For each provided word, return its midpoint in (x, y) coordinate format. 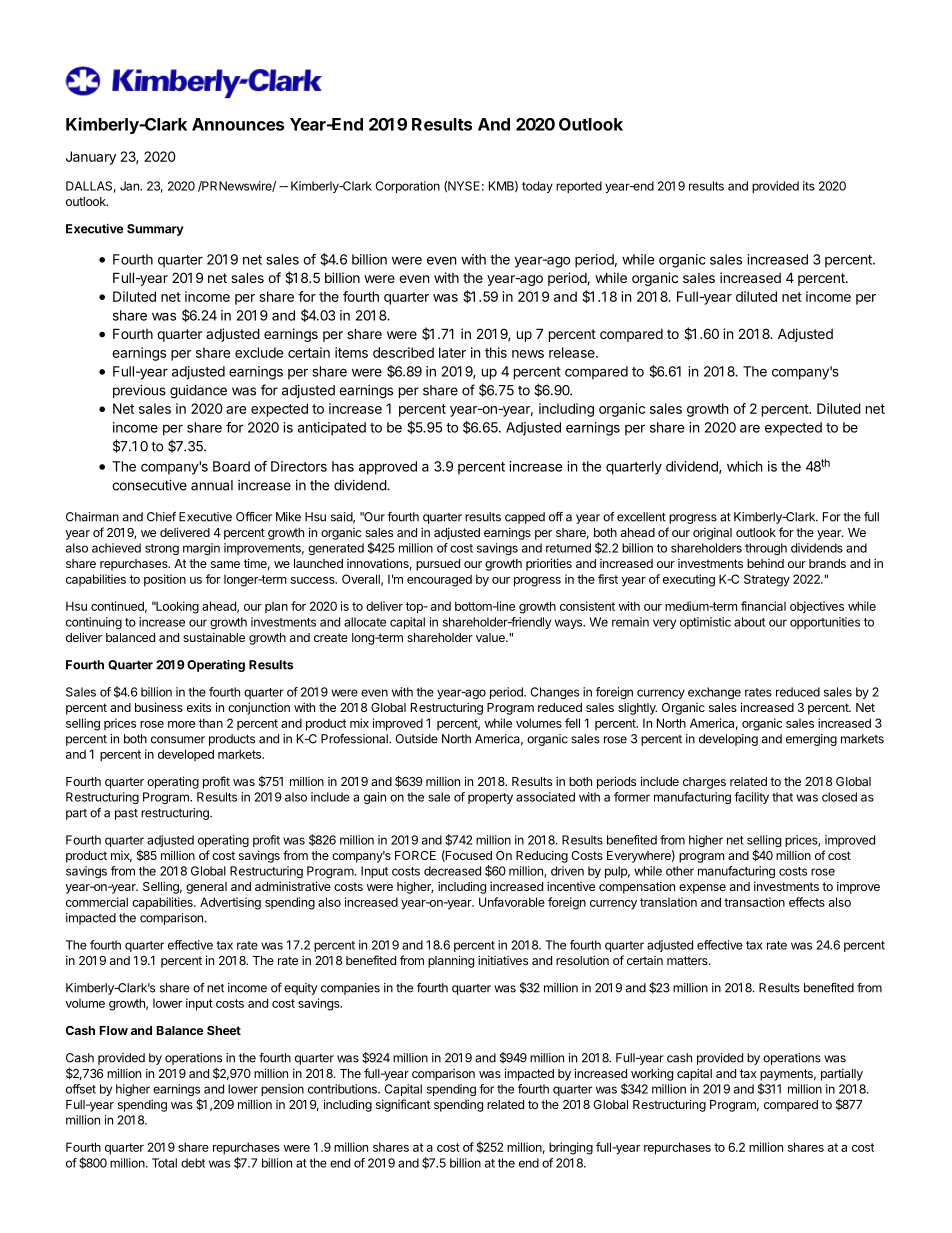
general (206, 888)
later (452, 352)
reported (579, 187)
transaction (754, 902)
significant (403, 1105)
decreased (452, 871)
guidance (198, 392)
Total (164, 1163)
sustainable (214, 637)
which (745, 466)
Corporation (407, 187)
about (749, 622)
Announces (238, 124)
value (491, 637)
